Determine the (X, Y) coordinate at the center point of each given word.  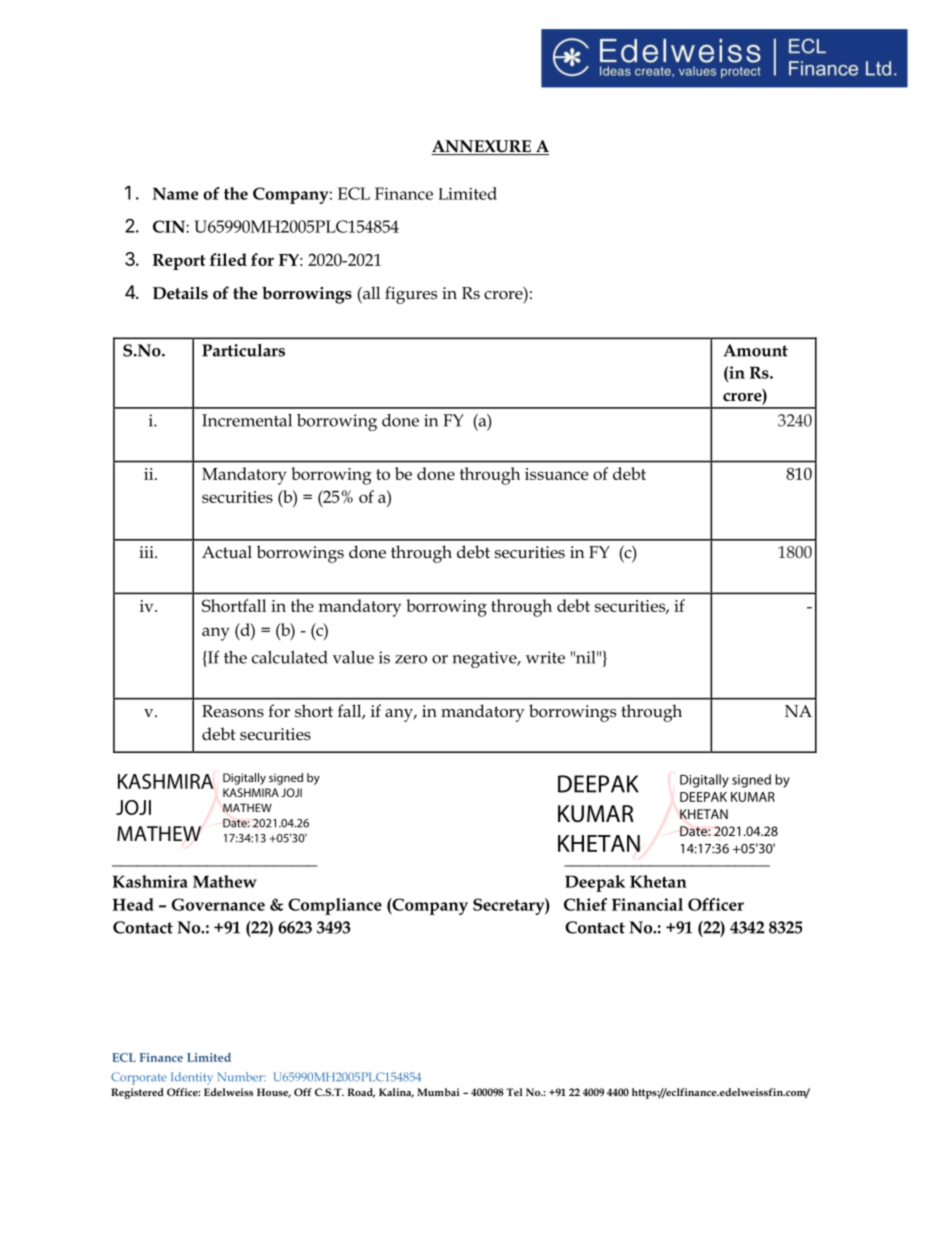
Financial (647, 904)
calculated (290, 657)
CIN (170, 226)
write (545, 657)
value (353, 657)
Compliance (335, 906)
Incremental (247, 420)
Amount (755, 350)
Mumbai (438, 1092)
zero (411, 659)
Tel (514, 1092)
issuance (556, 474)
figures (411, 295)
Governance (218, 904)
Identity (192, 1078)
